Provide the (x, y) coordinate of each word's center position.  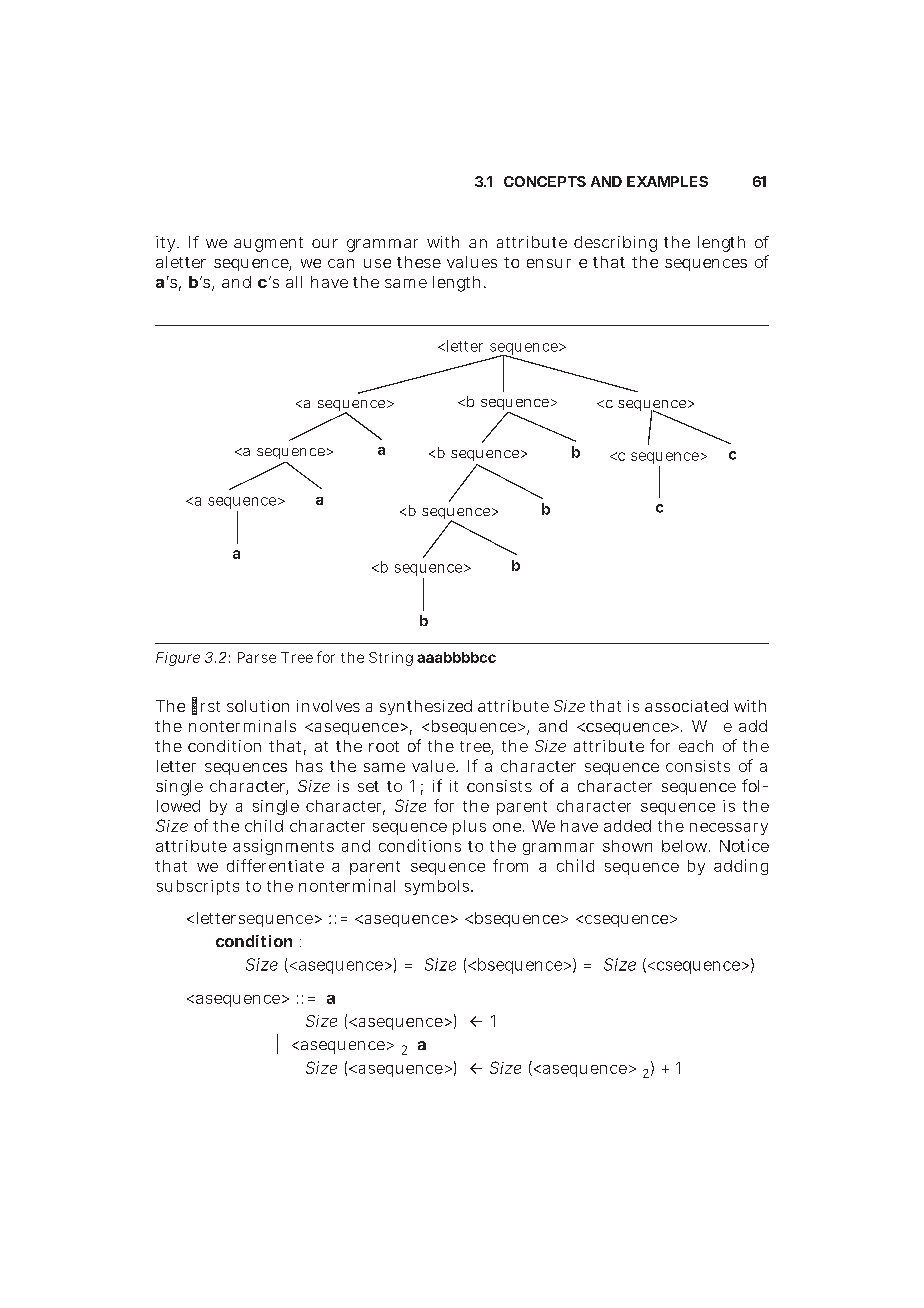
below (686, 846)
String (391, 659)
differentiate (275, 865)
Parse (257, 657)
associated (686, 706)
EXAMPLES (667, 181)
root (384, 746)
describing (615, 244)
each (696, 746)
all (294, 282)
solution (258, 706)
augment (268, 244)
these (419, 262)
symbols (437, 887)
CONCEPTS (545, 181)
